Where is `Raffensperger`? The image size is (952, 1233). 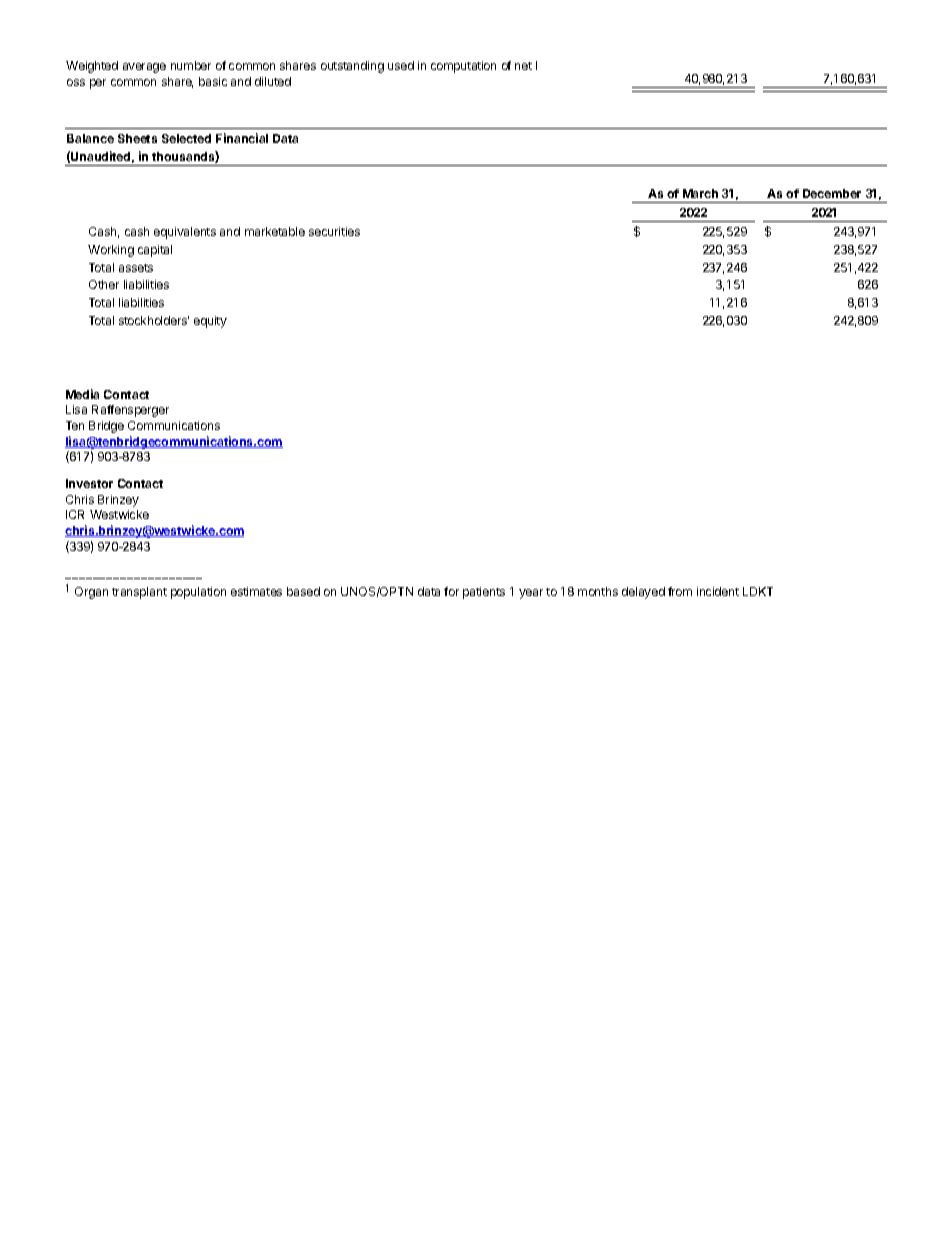 Raffensperger is located at coordinates (130, 411).
